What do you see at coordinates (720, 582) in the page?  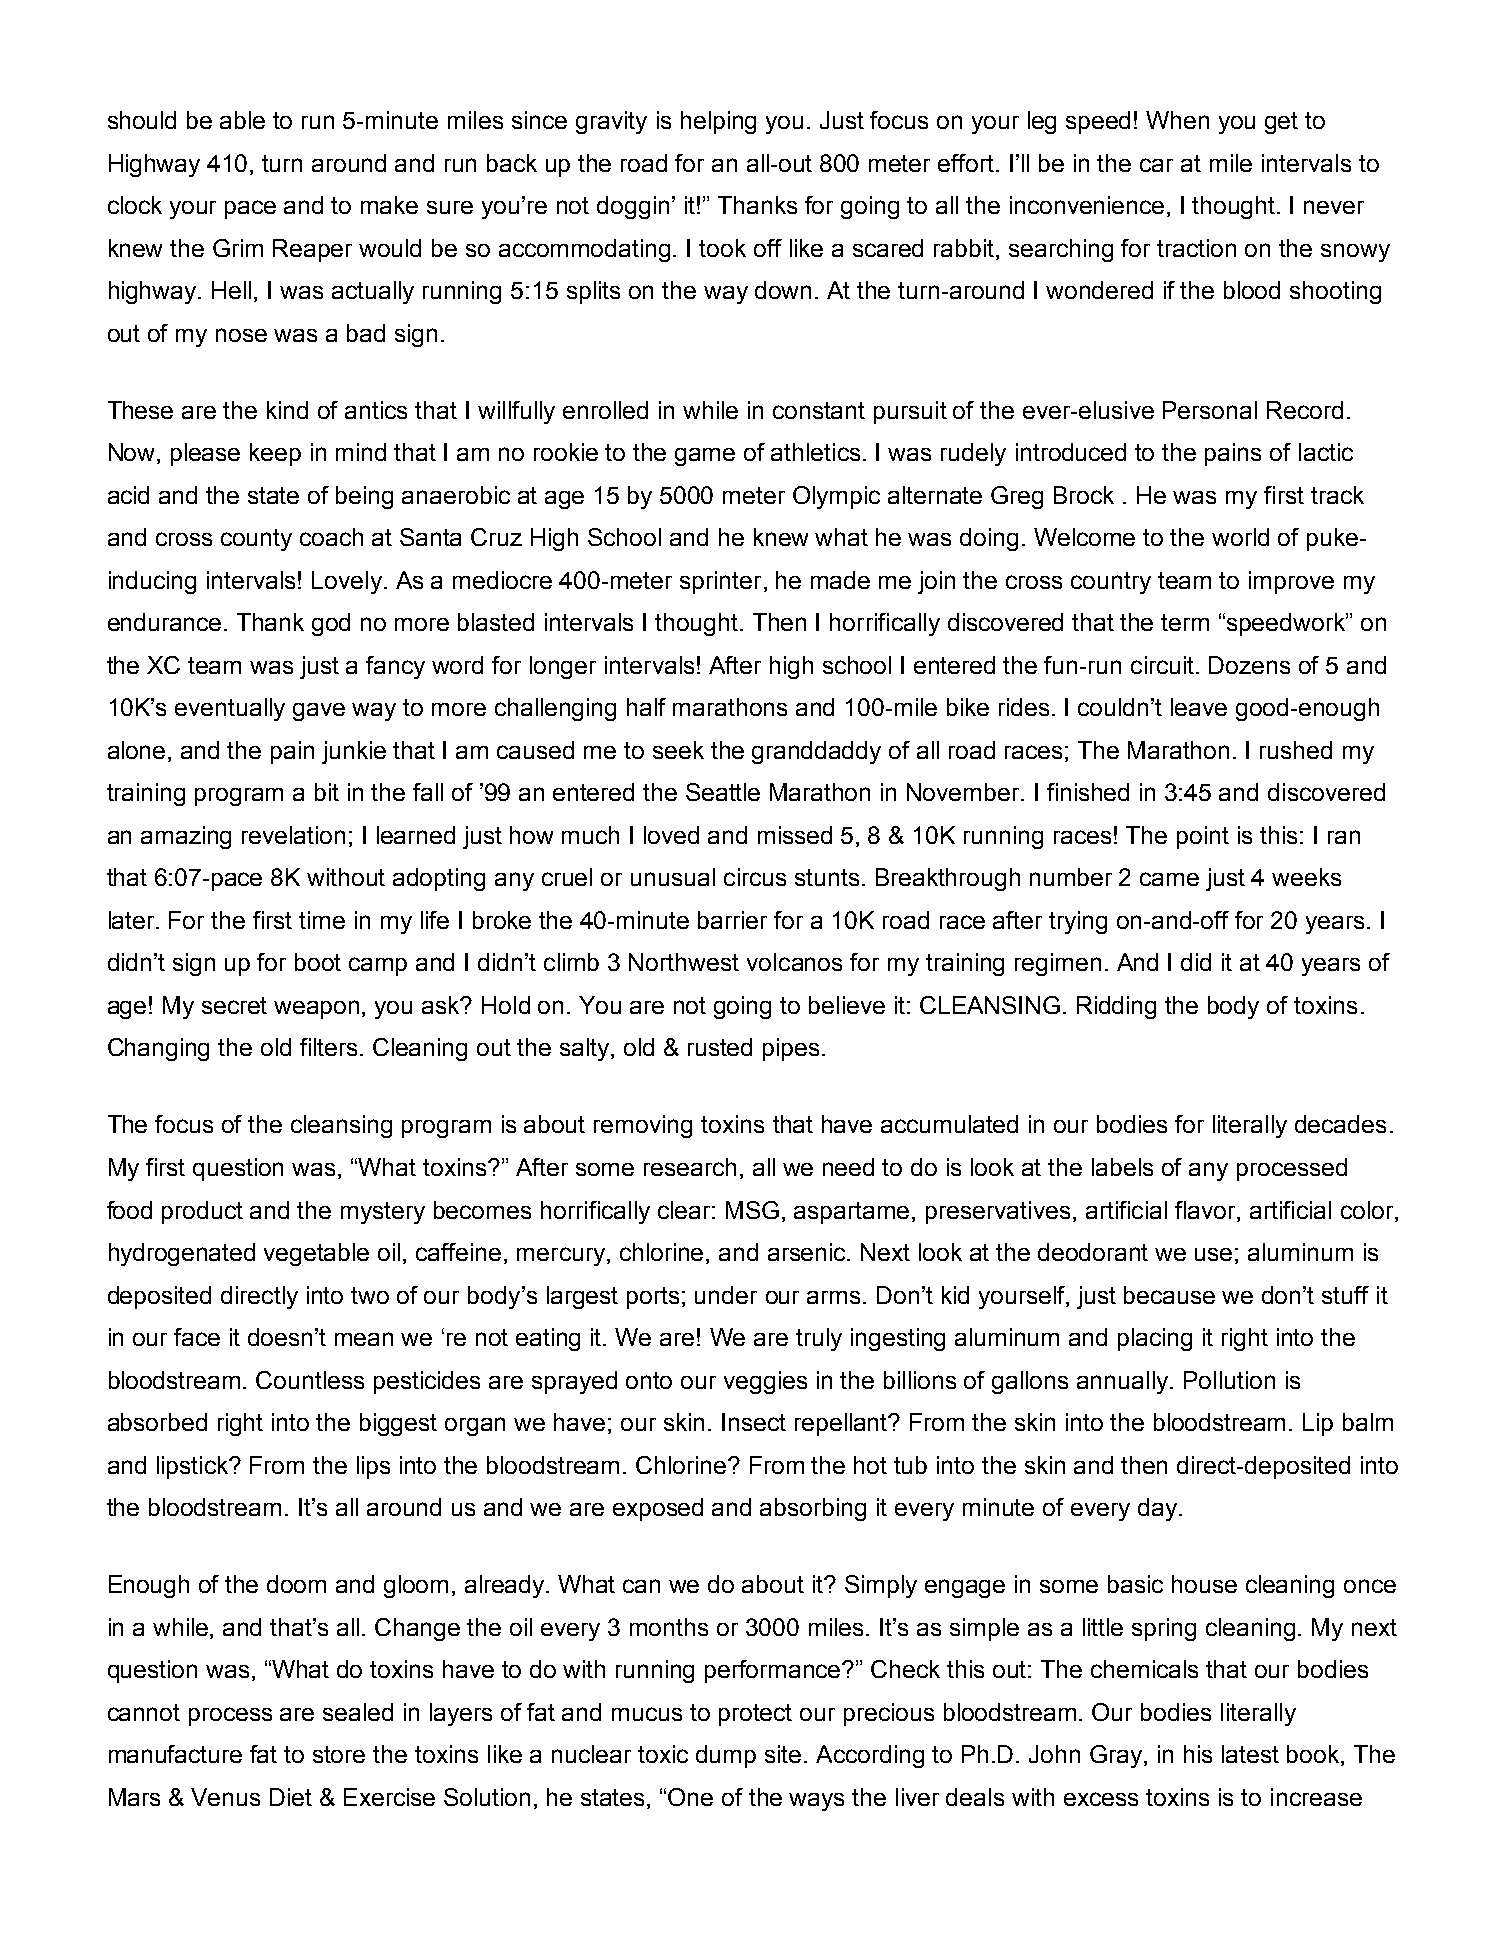 I see `sprinter` at bounding box center [720, 582].
